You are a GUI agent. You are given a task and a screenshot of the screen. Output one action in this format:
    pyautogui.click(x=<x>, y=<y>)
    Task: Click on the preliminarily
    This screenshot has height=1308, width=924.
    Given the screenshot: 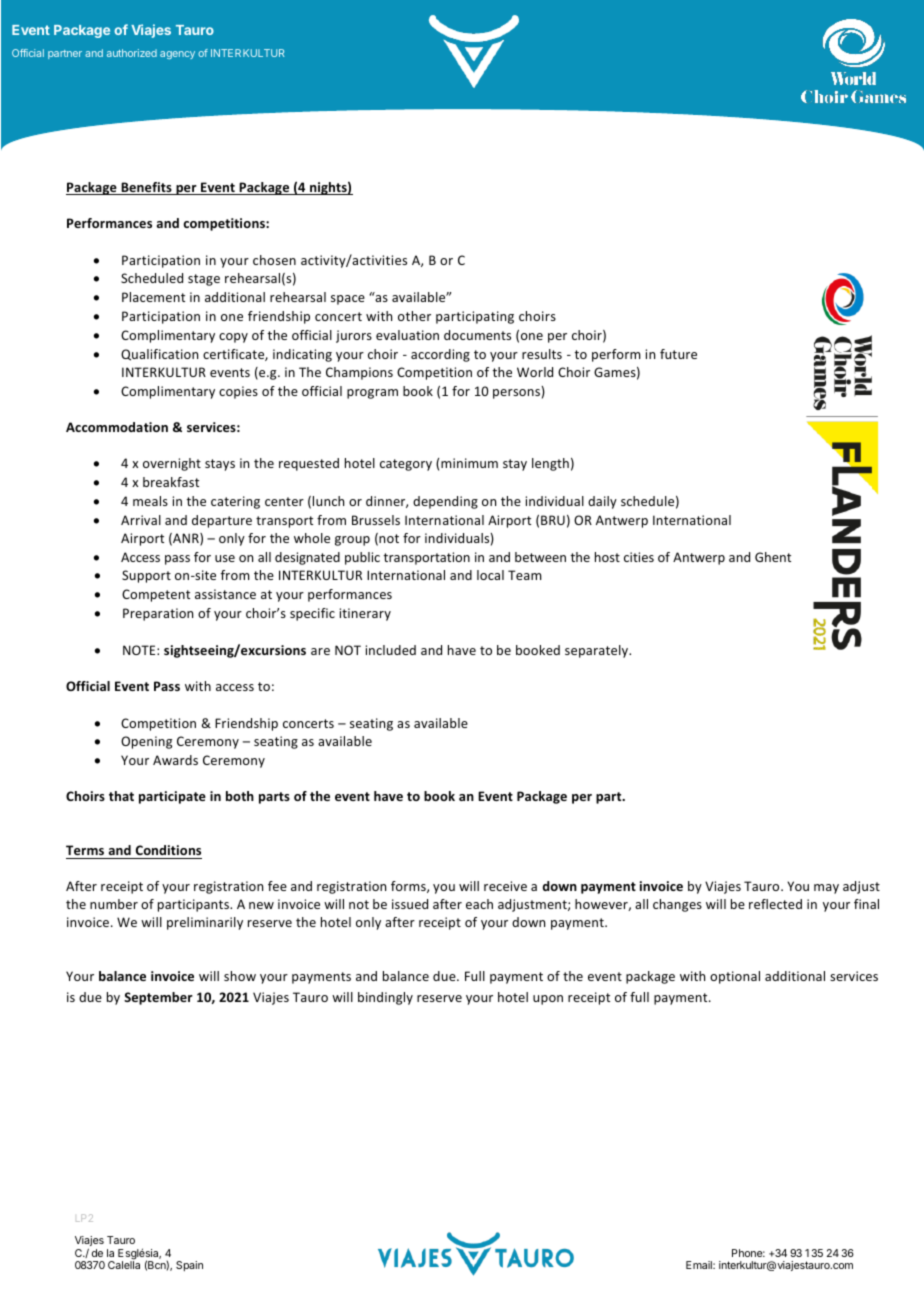 What is the action you would take?
    pyautogui.click(x=205, y=923)
